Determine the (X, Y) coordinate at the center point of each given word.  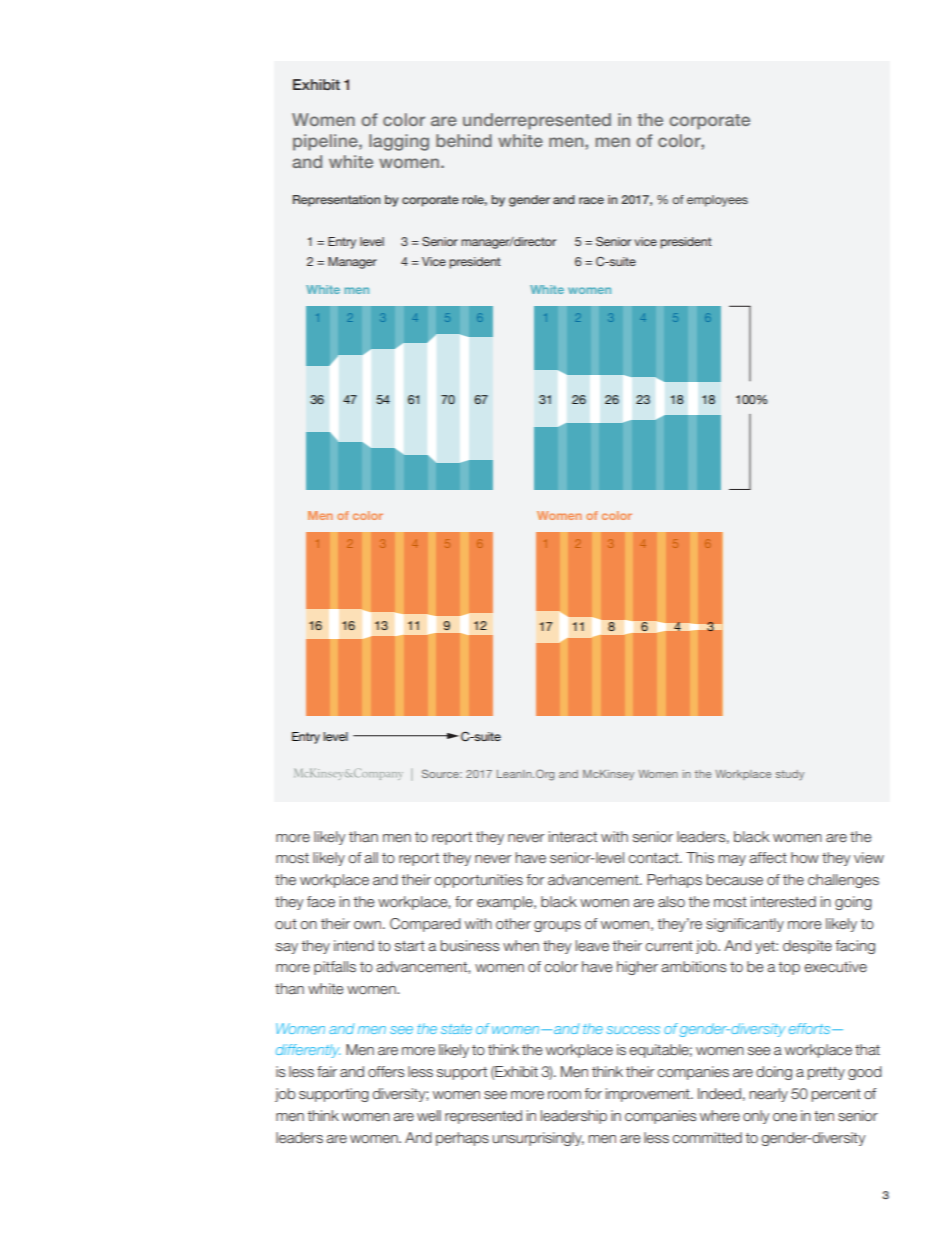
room (564, 1095)
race (591, 200)
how (805, 857)
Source (441, 773)
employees (717, 201)
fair (327, 1071)
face (321, 902)
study (790, 775)
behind (464, 140)
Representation (336, 201)
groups (557, 926)
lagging (399, 142)
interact (573, 836)
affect (768, 857)
